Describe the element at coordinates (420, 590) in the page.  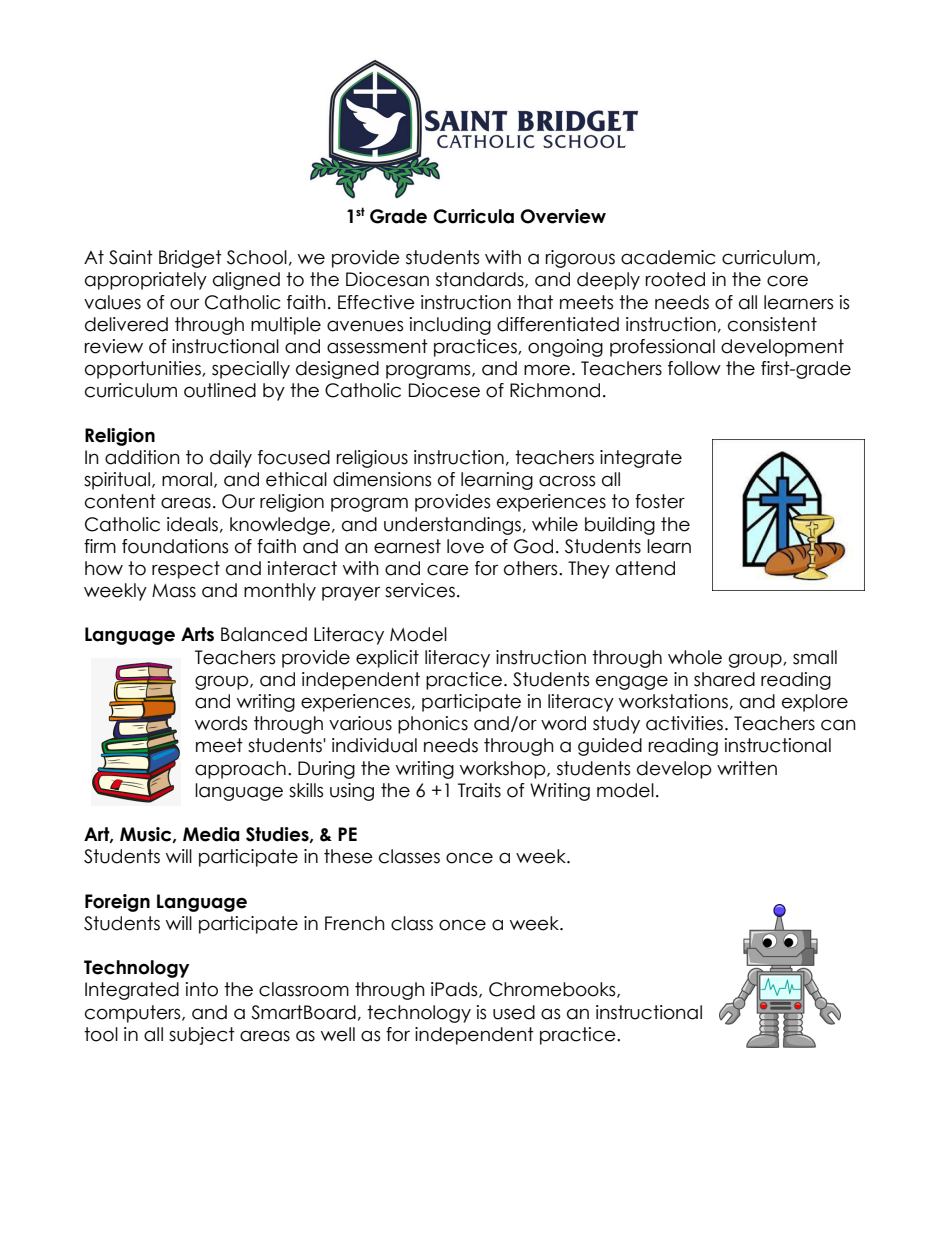
I see `services` at that location.
